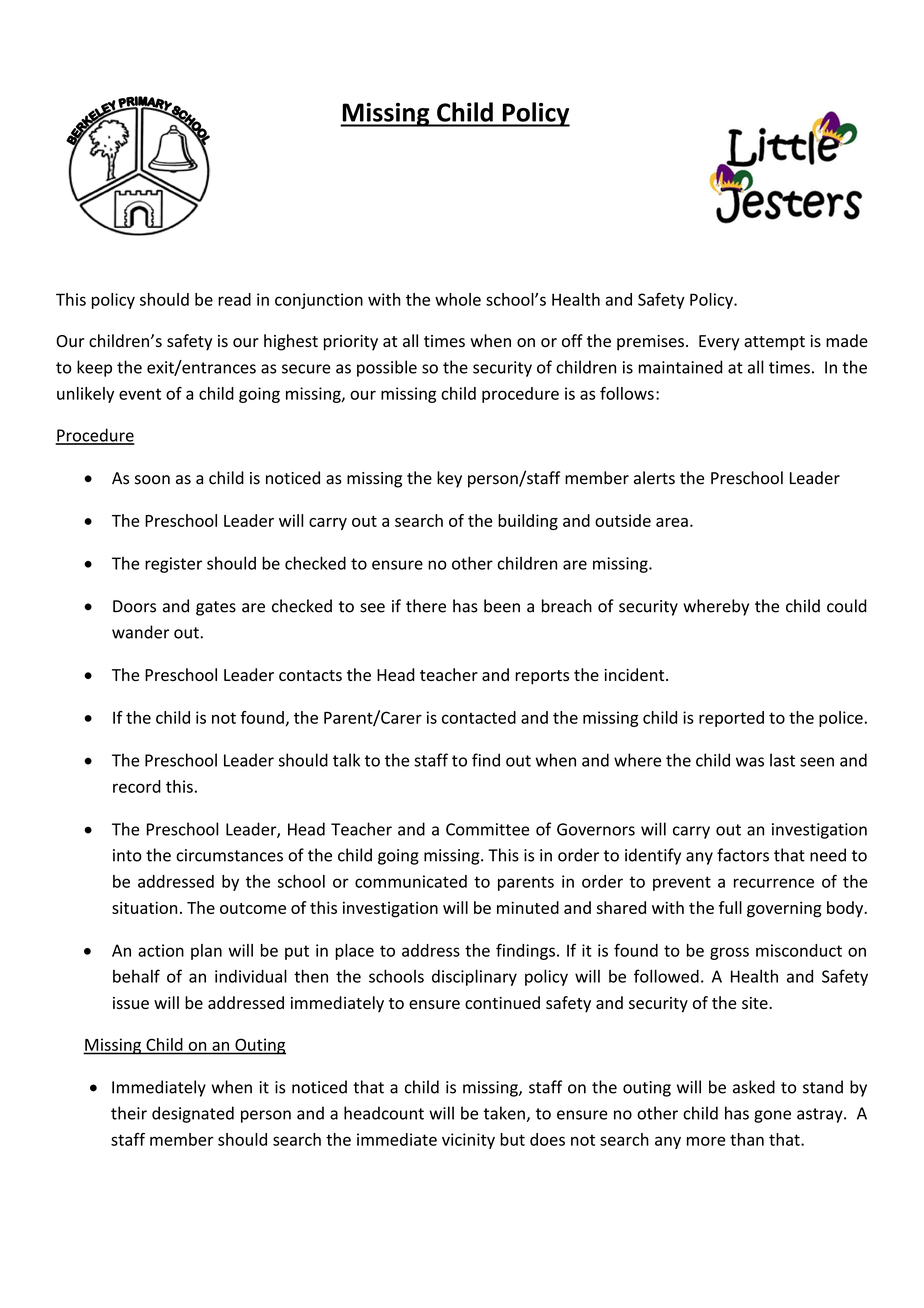  What do you see at coordinates (505, 1114) in the image?
I see `taken` at bounding box center [505, 1114].
